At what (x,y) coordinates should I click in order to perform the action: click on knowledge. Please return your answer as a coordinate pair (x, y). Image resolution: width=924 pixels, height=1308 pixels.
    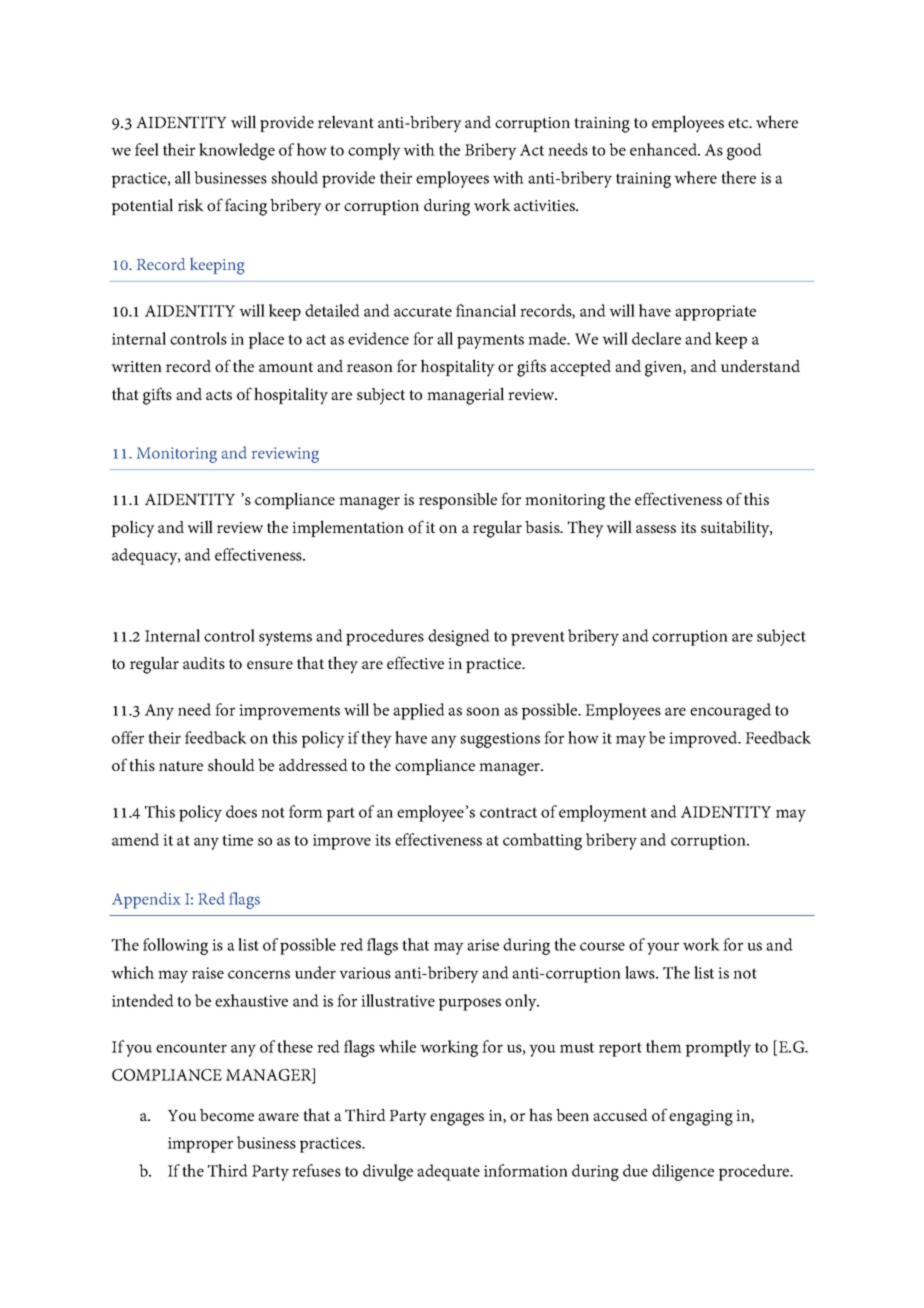
    Looking at the image, I should click on (237, 151).
